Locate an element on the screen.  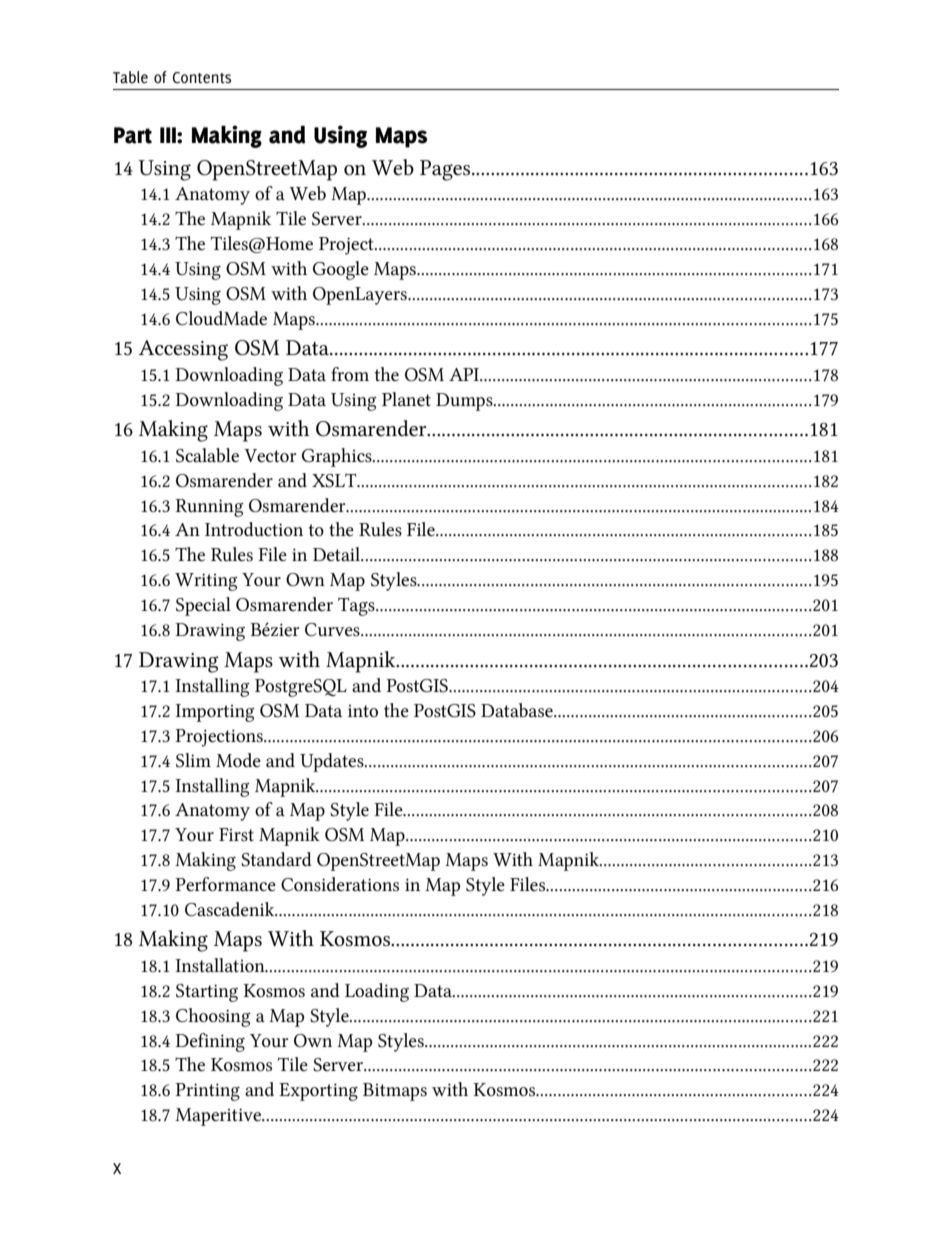
Defining is located at coordinates (210, 1042).
